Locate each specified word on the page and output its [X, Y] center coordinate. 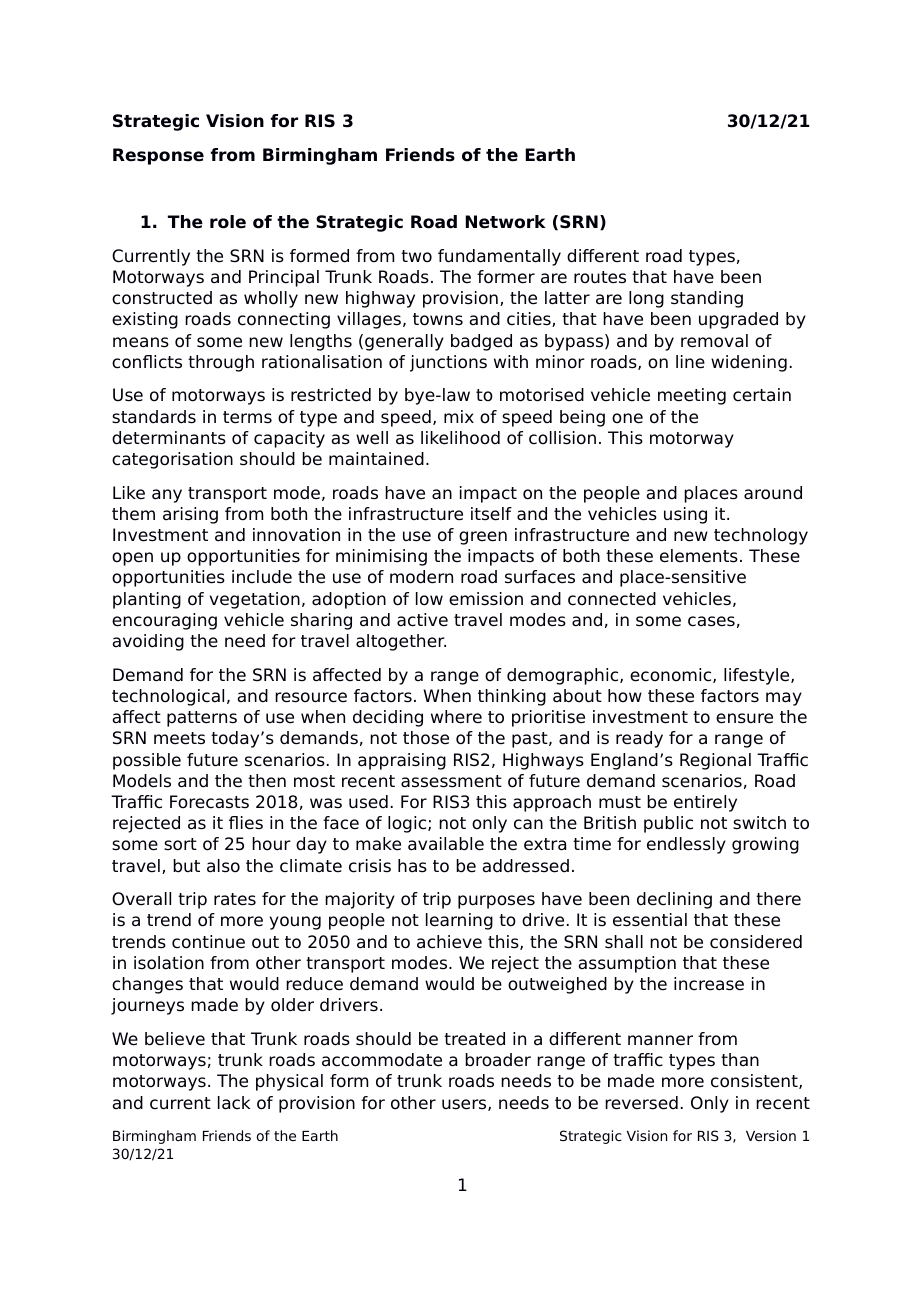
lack [234, 1103]
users [465, 1105]
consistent [755, 1081]
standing [707, 299]
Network [506, 222]
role [228, 222]
